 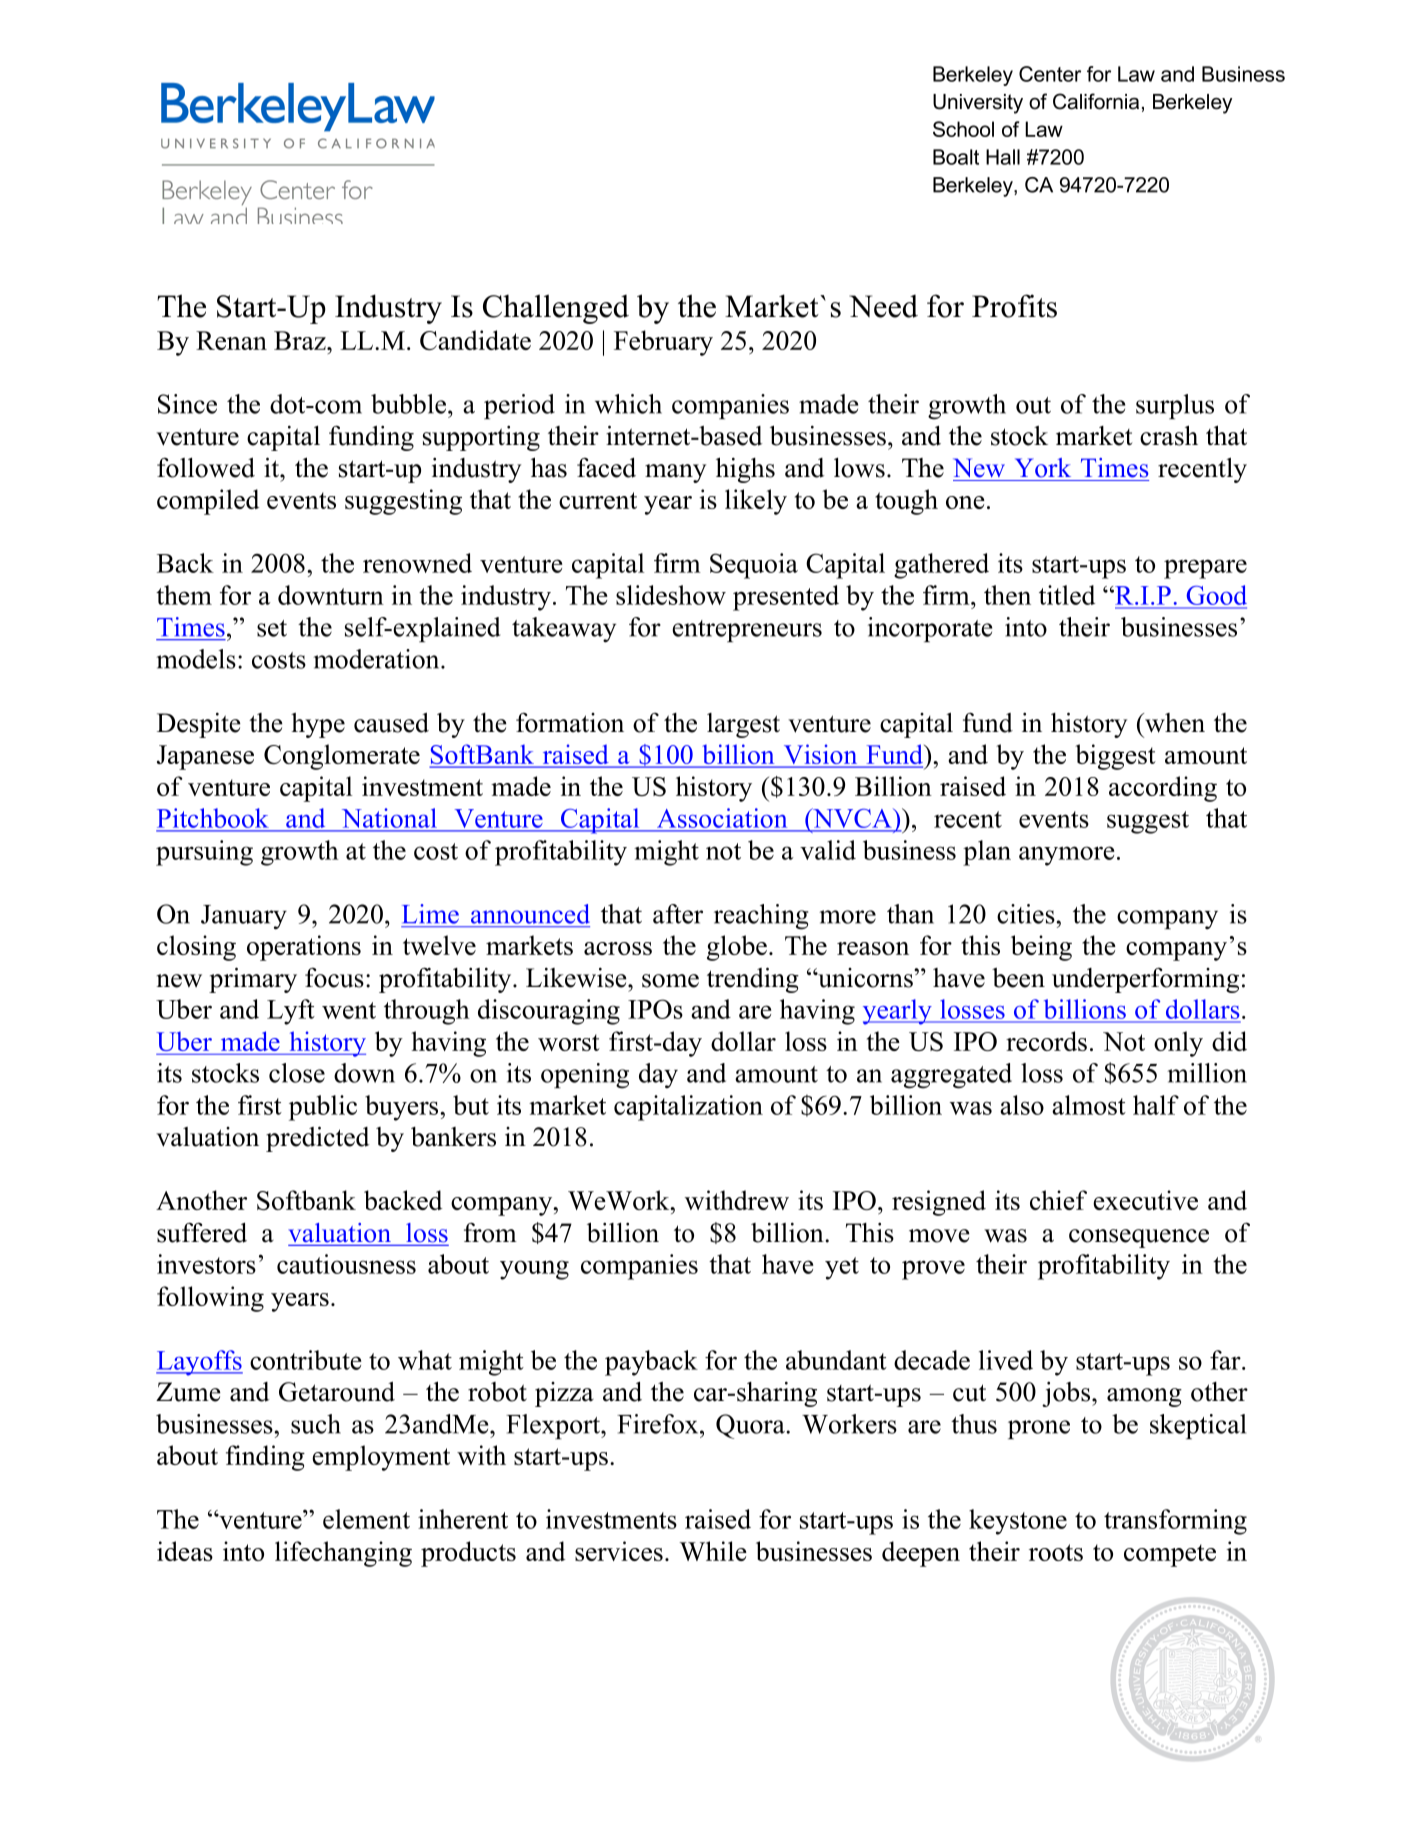 What do you see at coordinates (670, 981) in the image?
I see `some` at bounding box center [670, 981].
